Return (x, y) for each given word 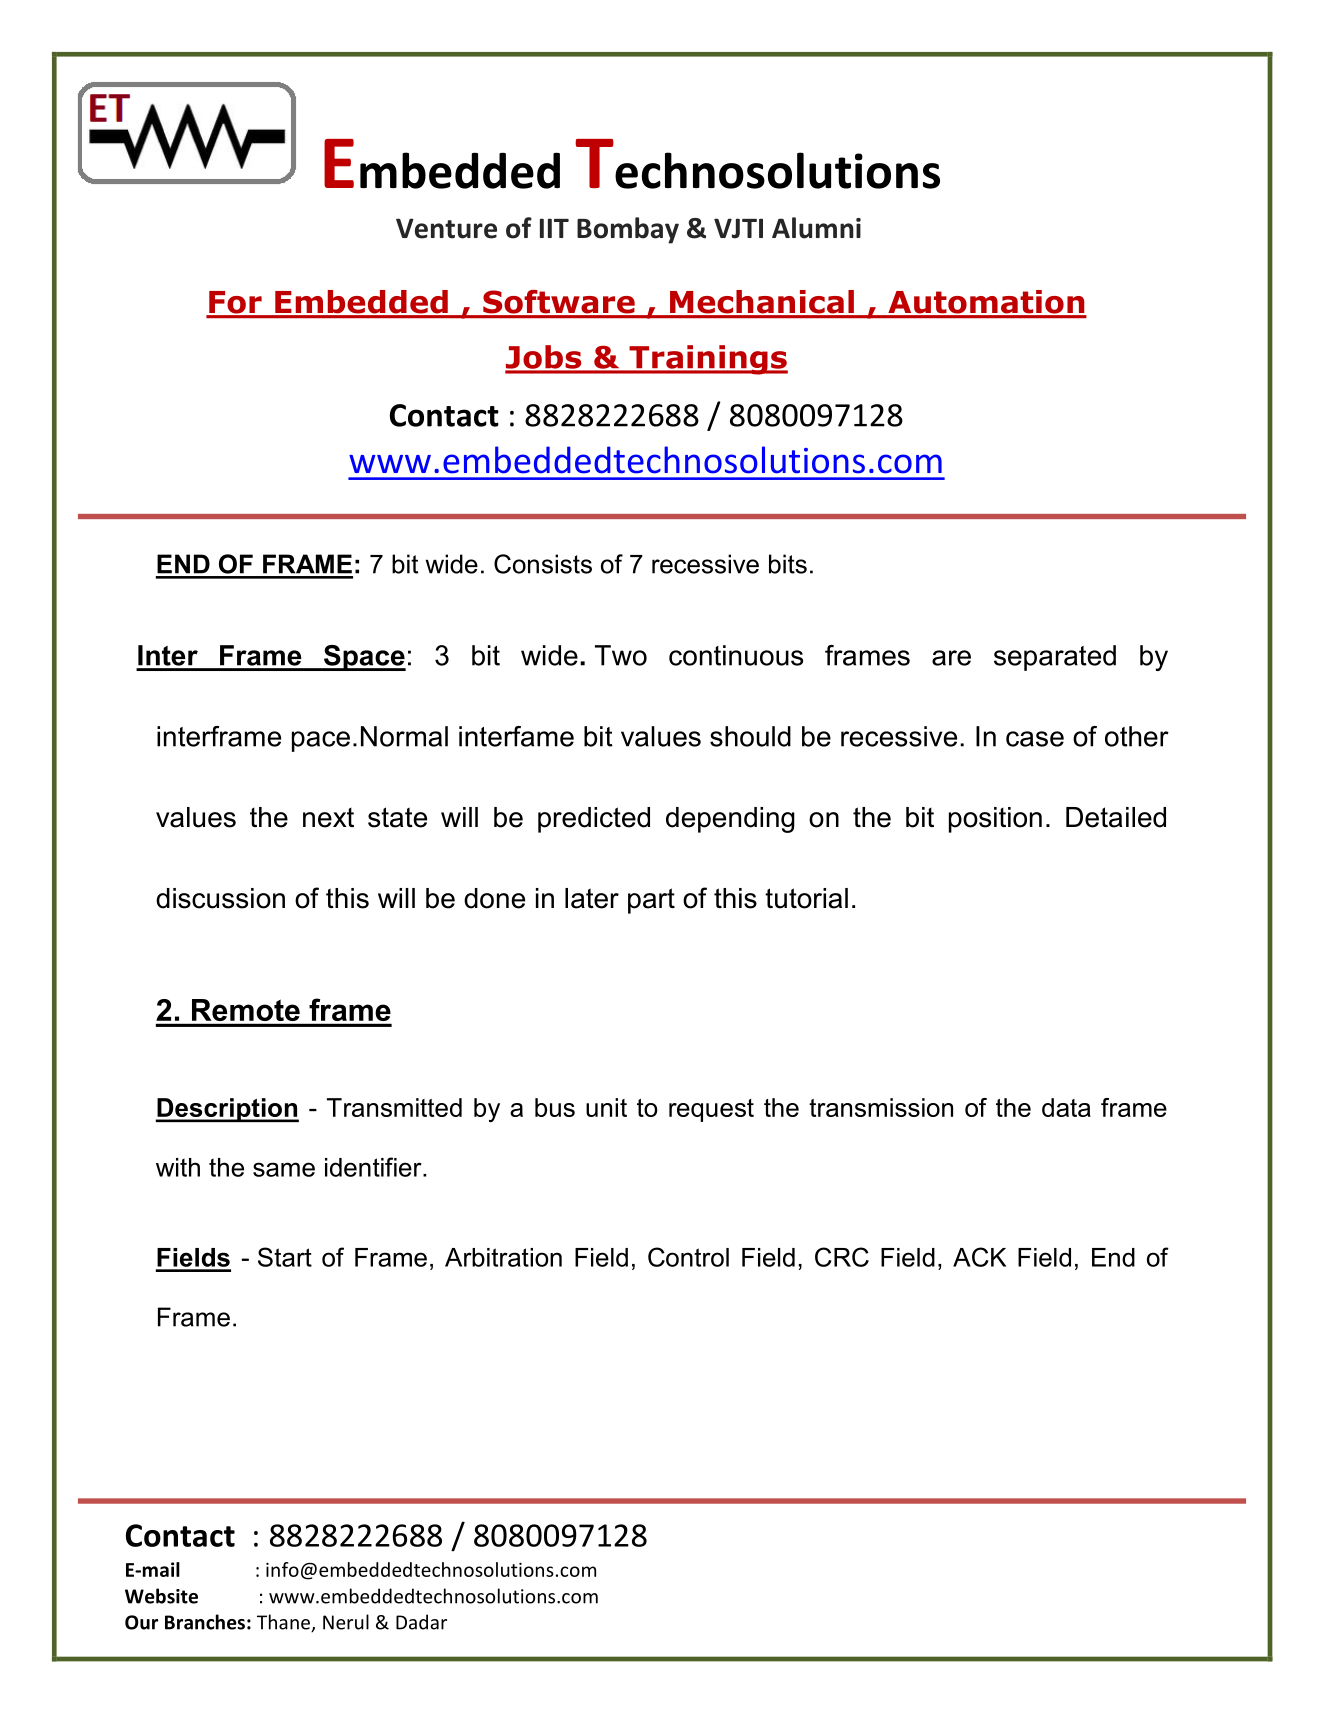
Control (688, 1257)
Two (621, 655)
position (995, 820)
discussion (220, 898)
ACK (979, 1257)
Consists (543, 564)
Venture (446, 228)
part (651, 901)
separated (1055, 658)
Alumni (816, 228)
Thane (285, 1623)
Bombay (628, 230)
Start (285, 1257)
